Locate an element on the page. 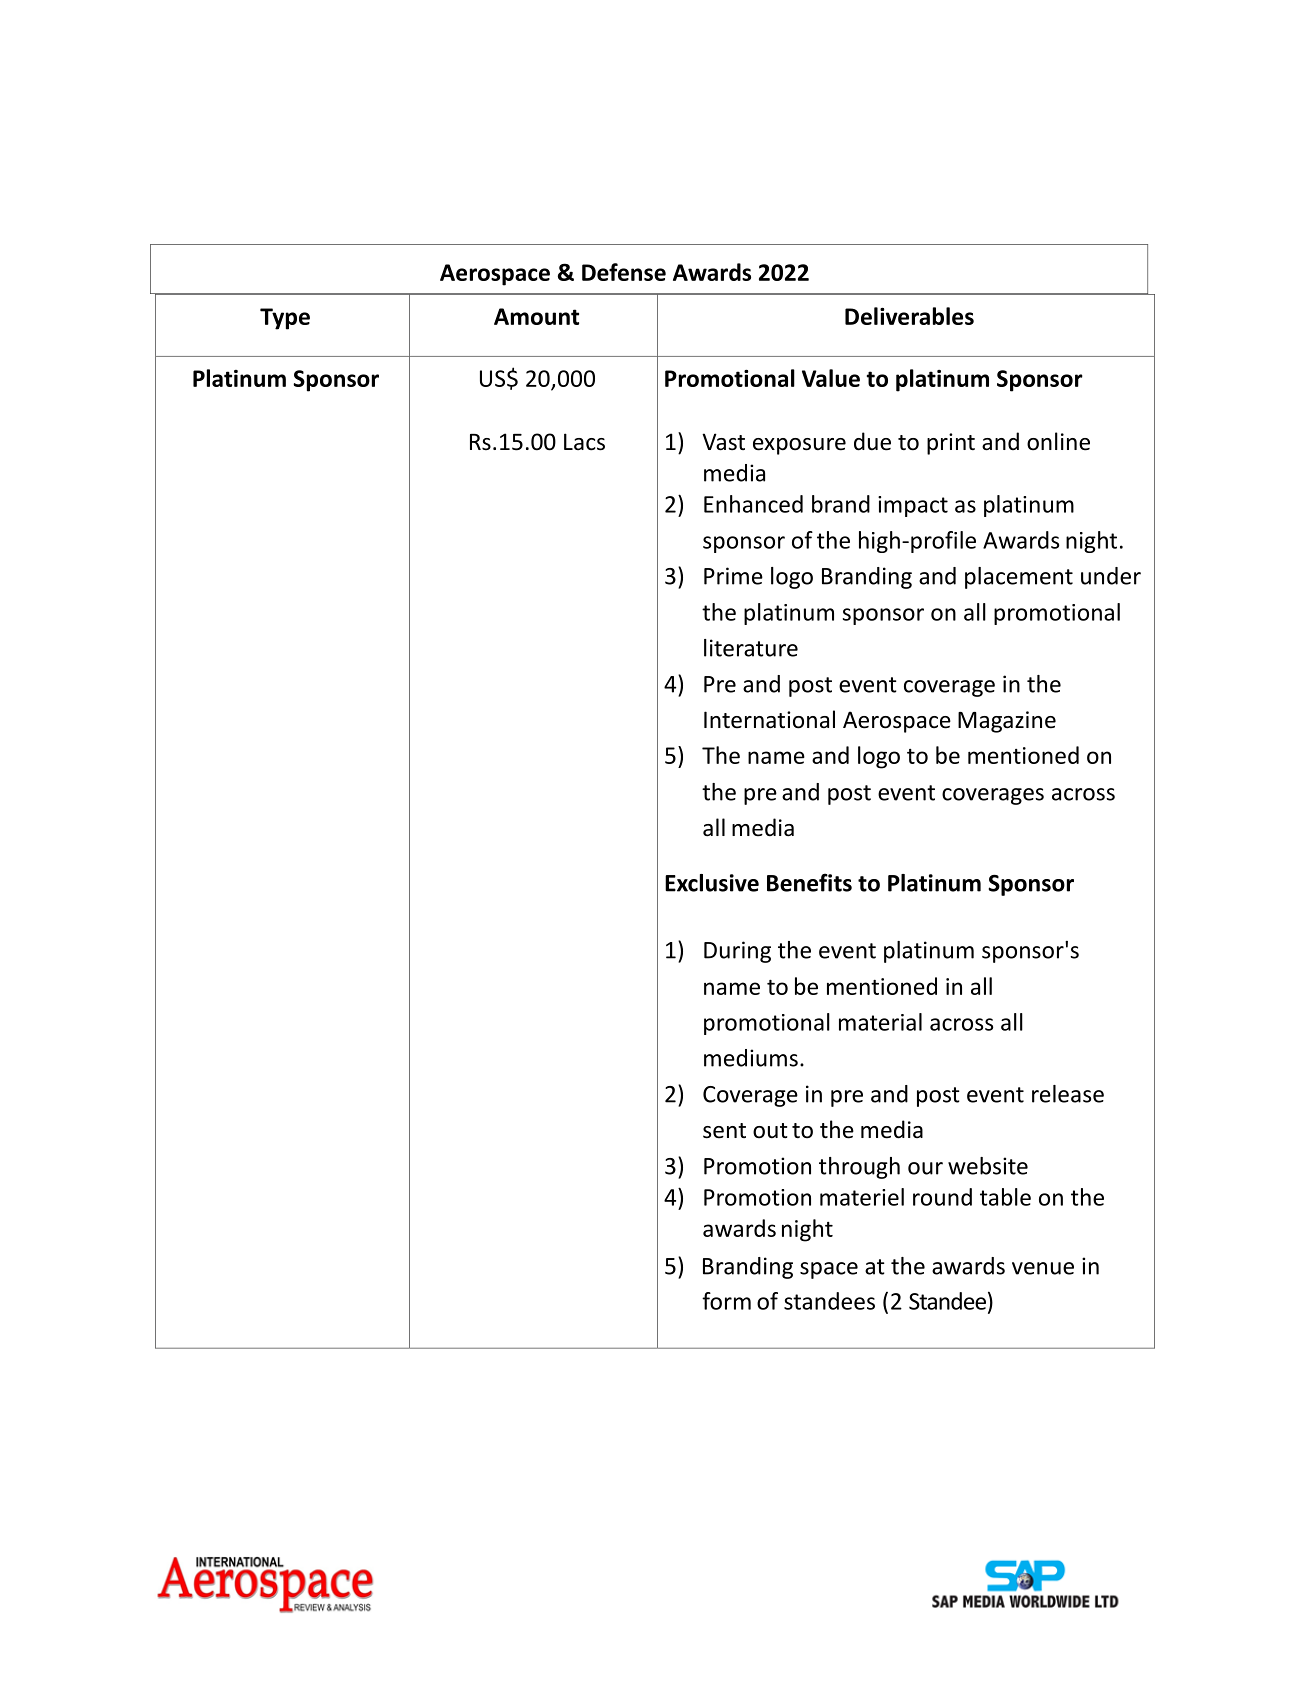 This page has width=1305, height=1689. online is located at coordinates (1058, 441).
